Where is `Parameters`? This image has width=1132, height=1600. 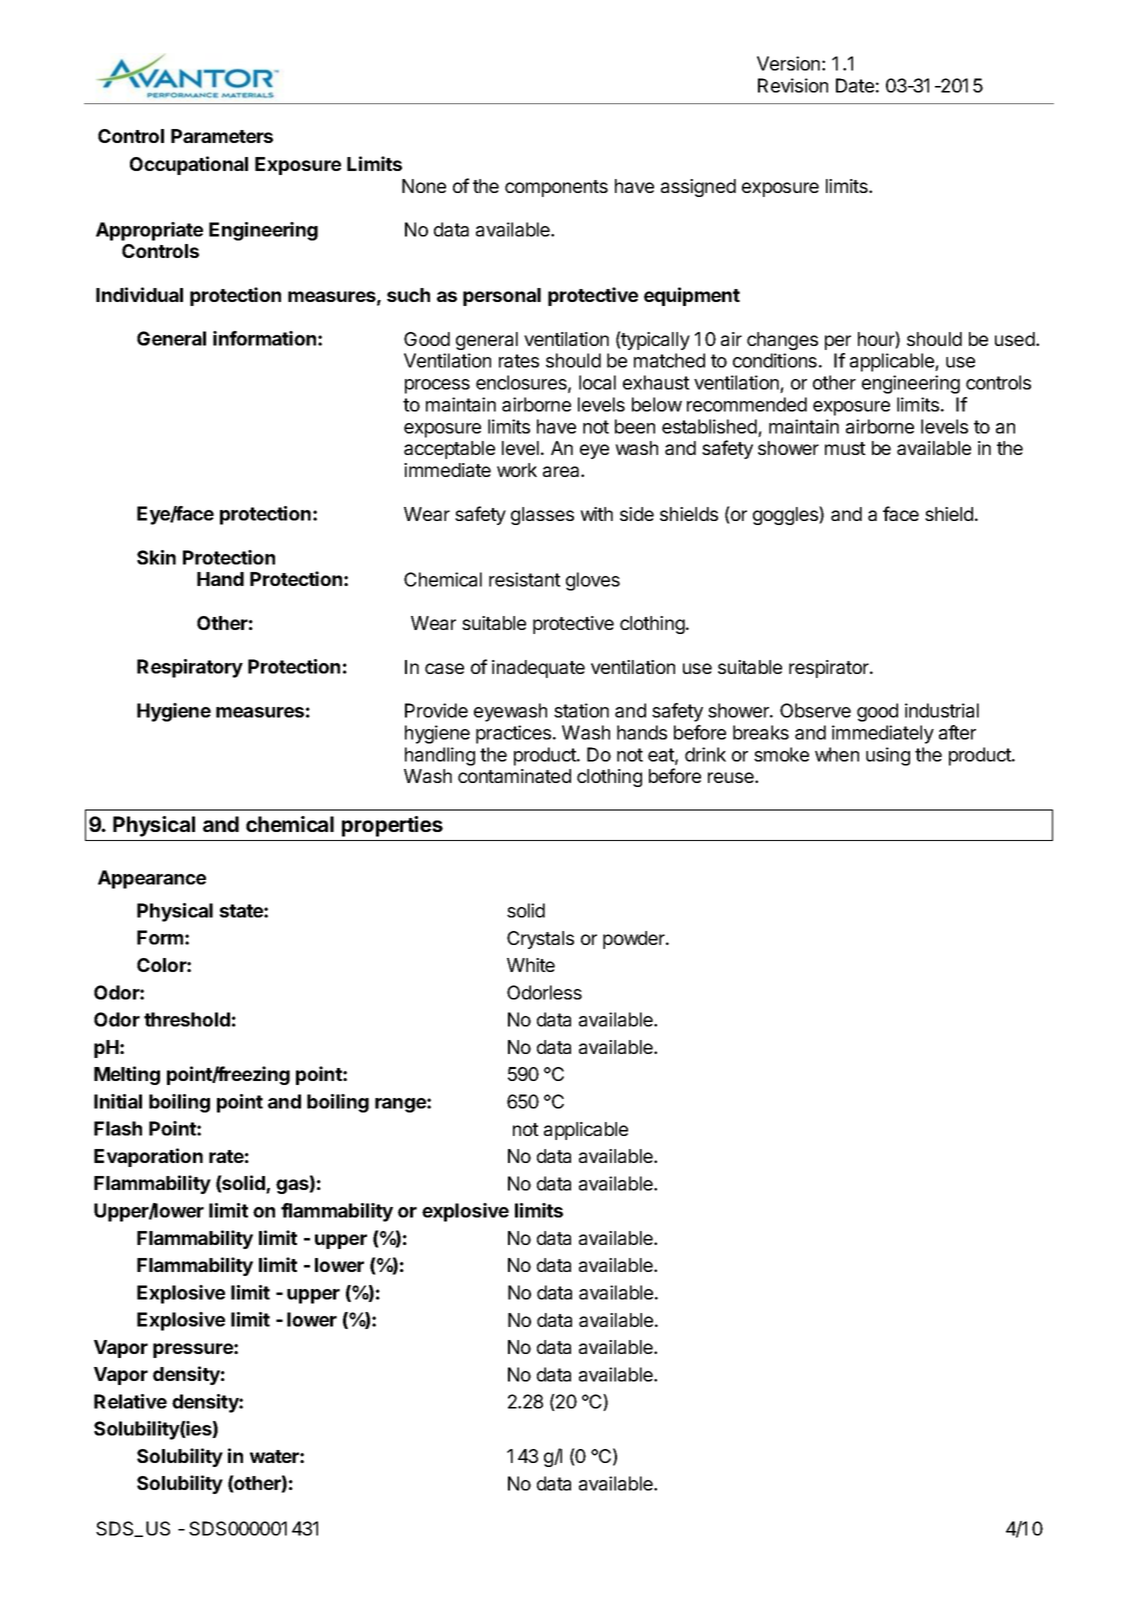 Parameters is located at coordinates (222, 136).
